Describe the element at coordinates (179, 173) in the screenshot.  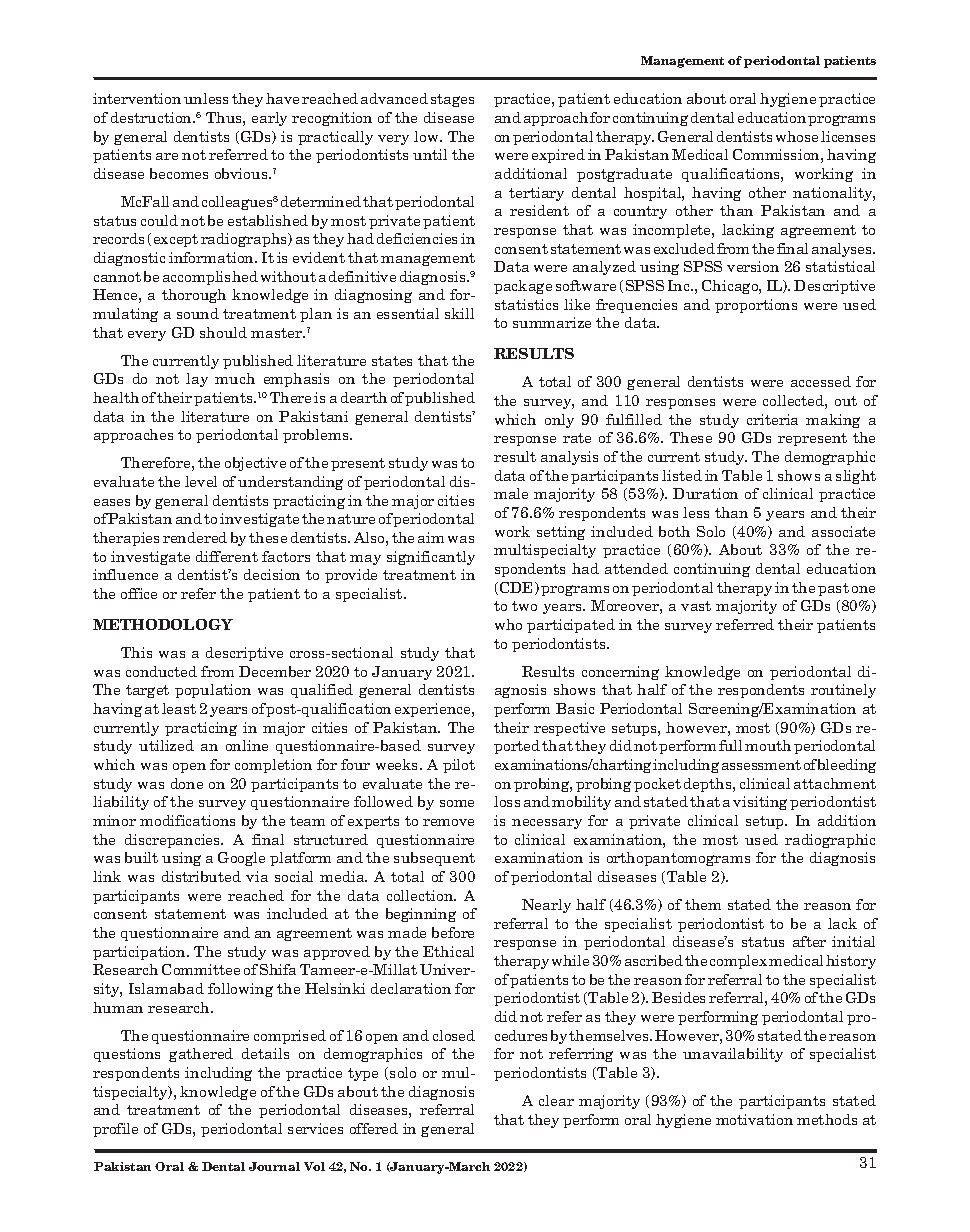
I see `becomes` at that location.
